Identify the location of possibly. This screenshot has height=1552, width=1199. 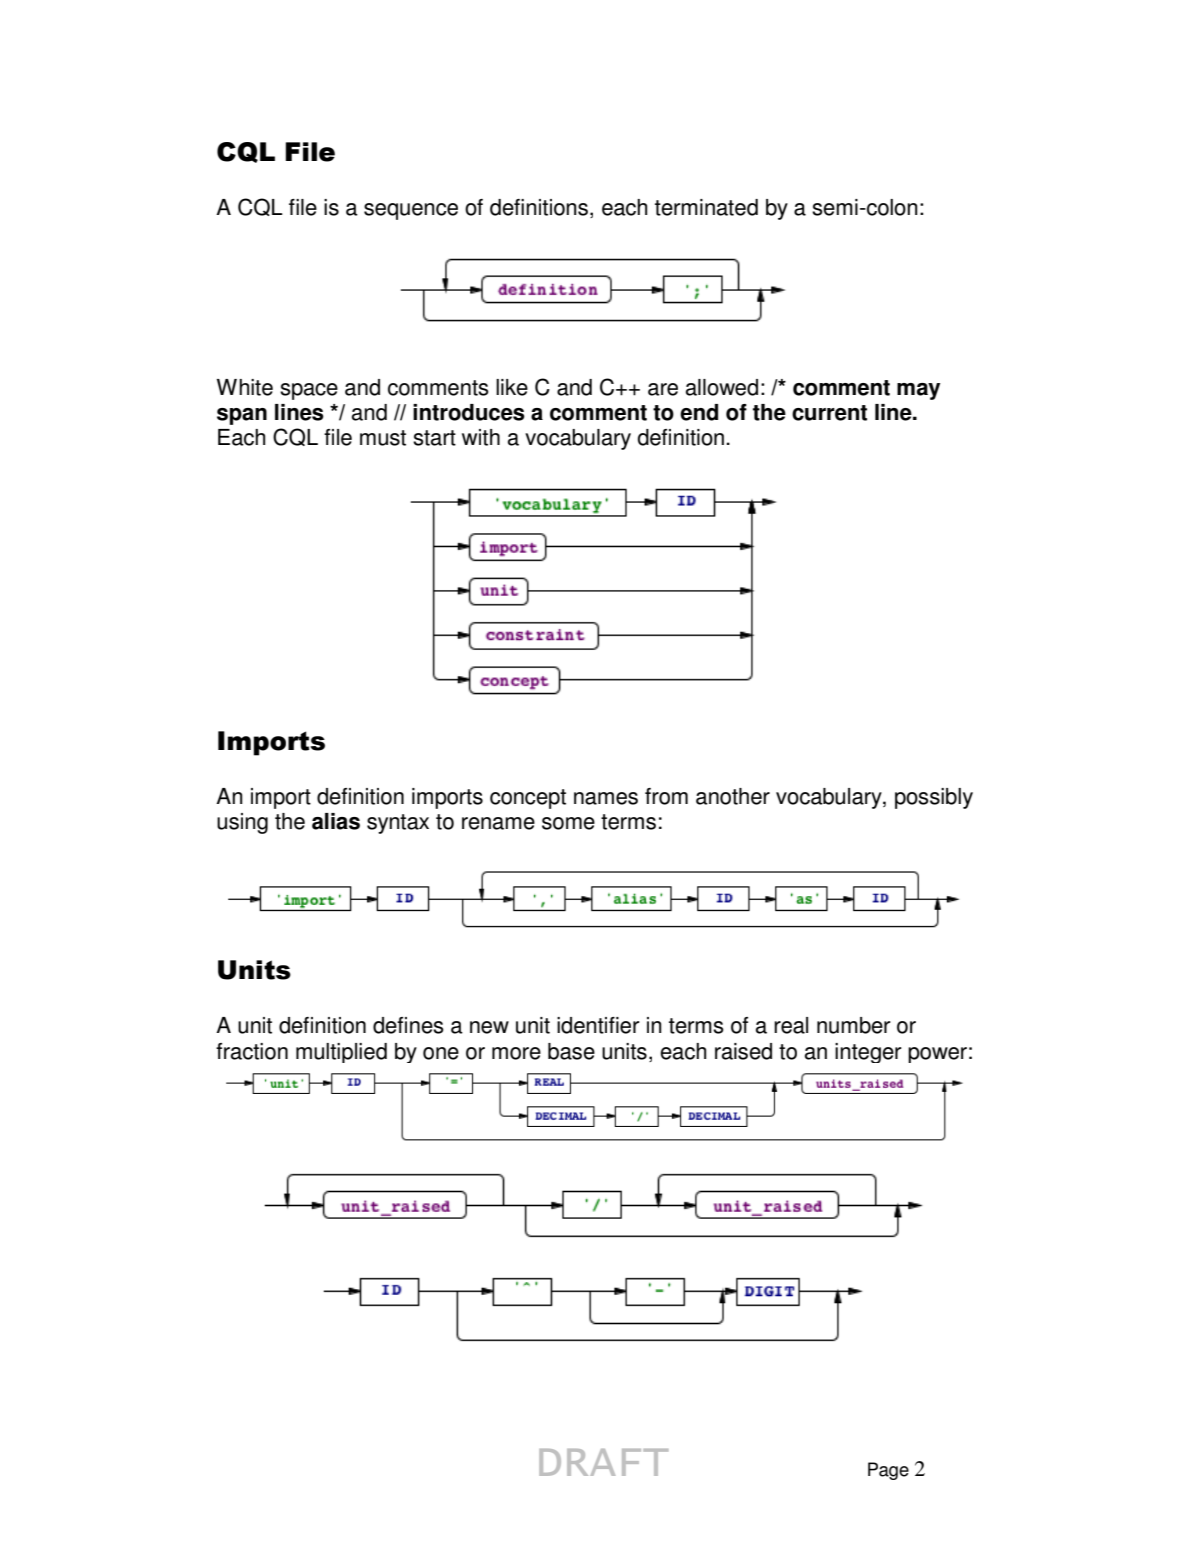
(934, 798).
